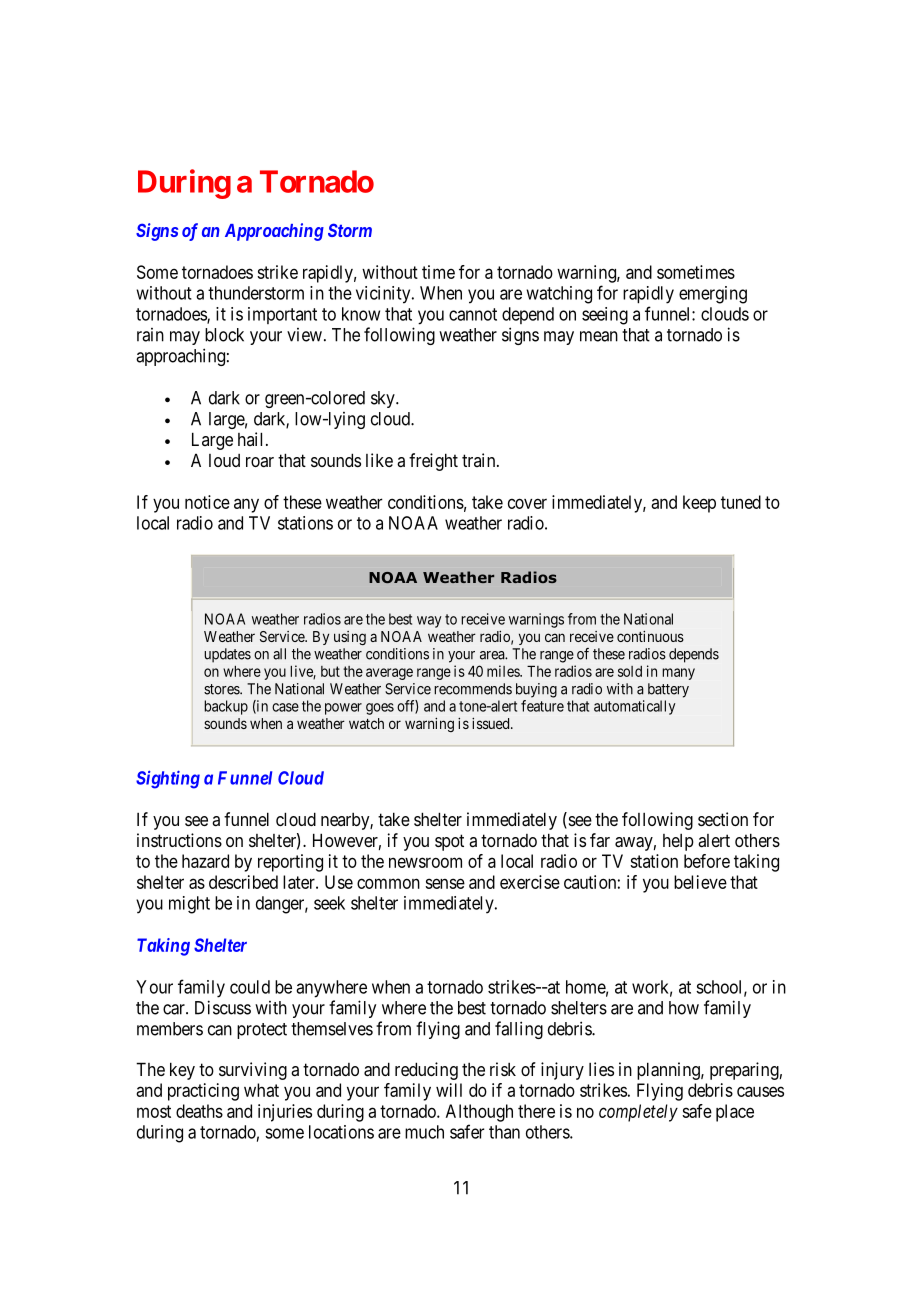 The width and height of the image is (924, 1308). I want to click on Although, so click(479, 1113).
